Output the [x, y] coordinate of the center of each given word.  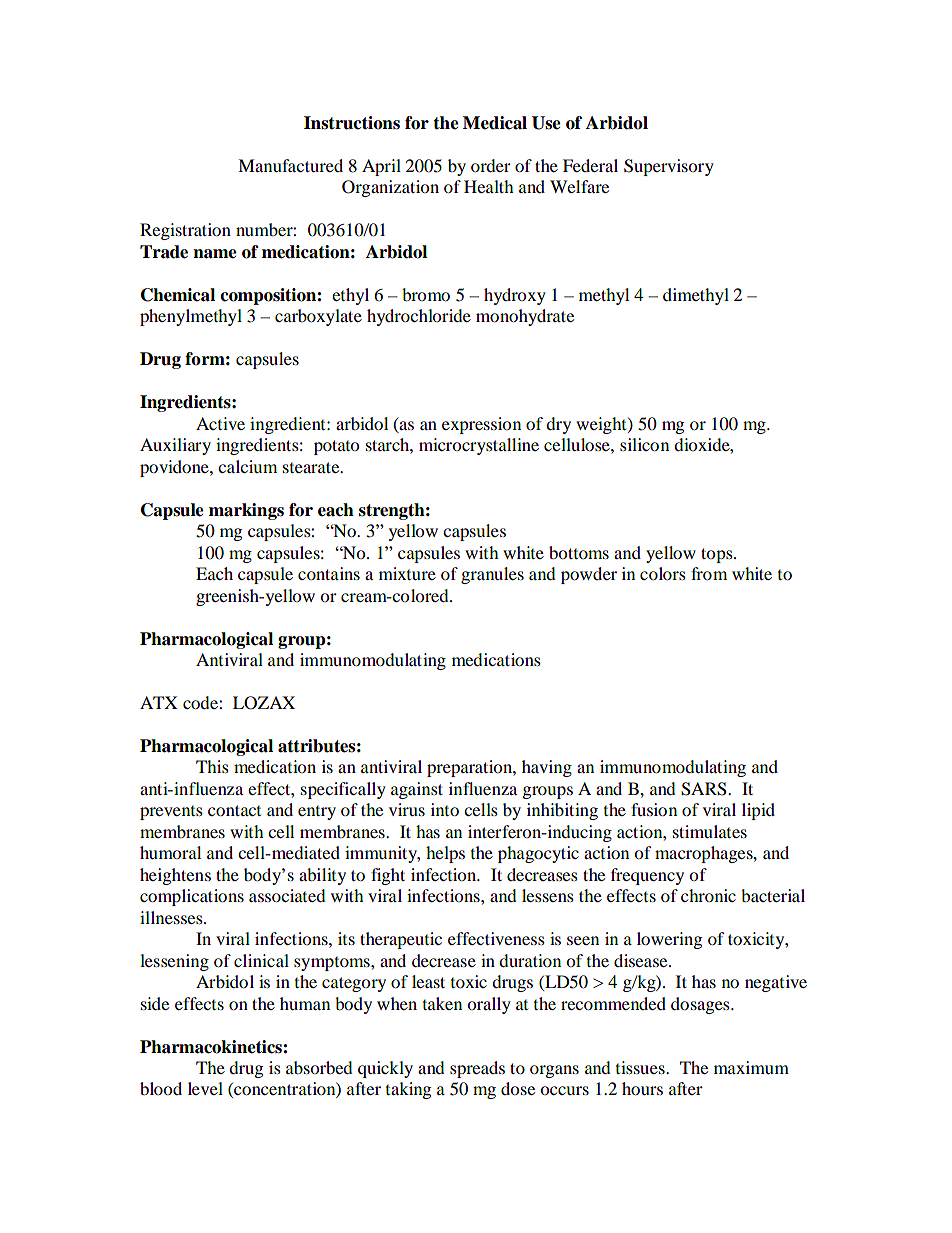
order [491, 165]
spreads [477, 1069]
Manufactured [290, 165]
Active [220, 423]
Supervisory [669, 167]
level [205, 1088]
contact [234, 810]
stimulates [710, 831]
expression [481, 425]
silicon [644, 444]
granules [492, 575]
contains [329, 573]
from [709, 573]
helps [445, 854]
